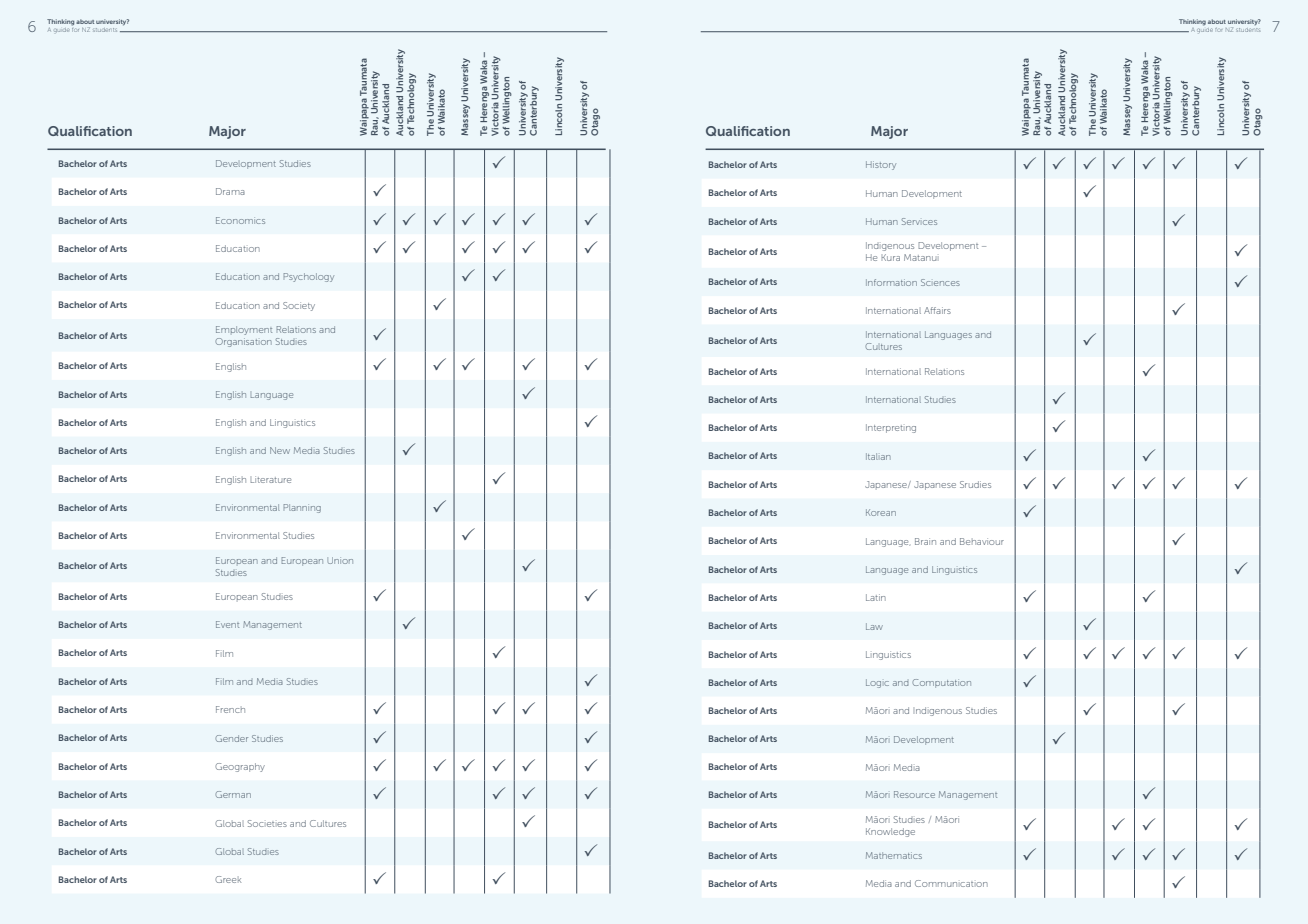  What do you see at coordinates (230, 191) in the page?
I see `Drama` at bounding box center [230, 191].
